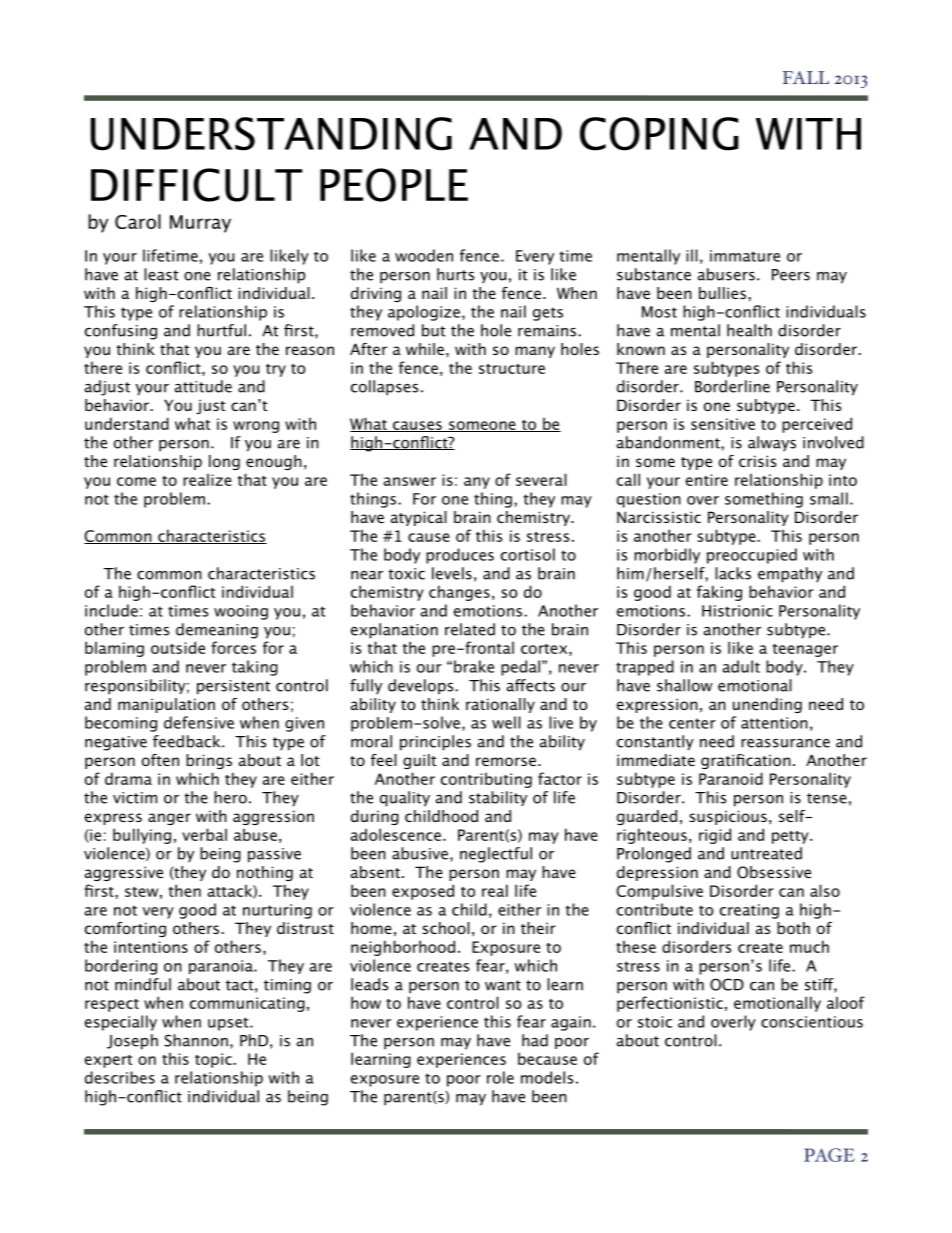  Describe the element at coordinates (806, 77) in the screenshot. I see `FALL` at that location.
